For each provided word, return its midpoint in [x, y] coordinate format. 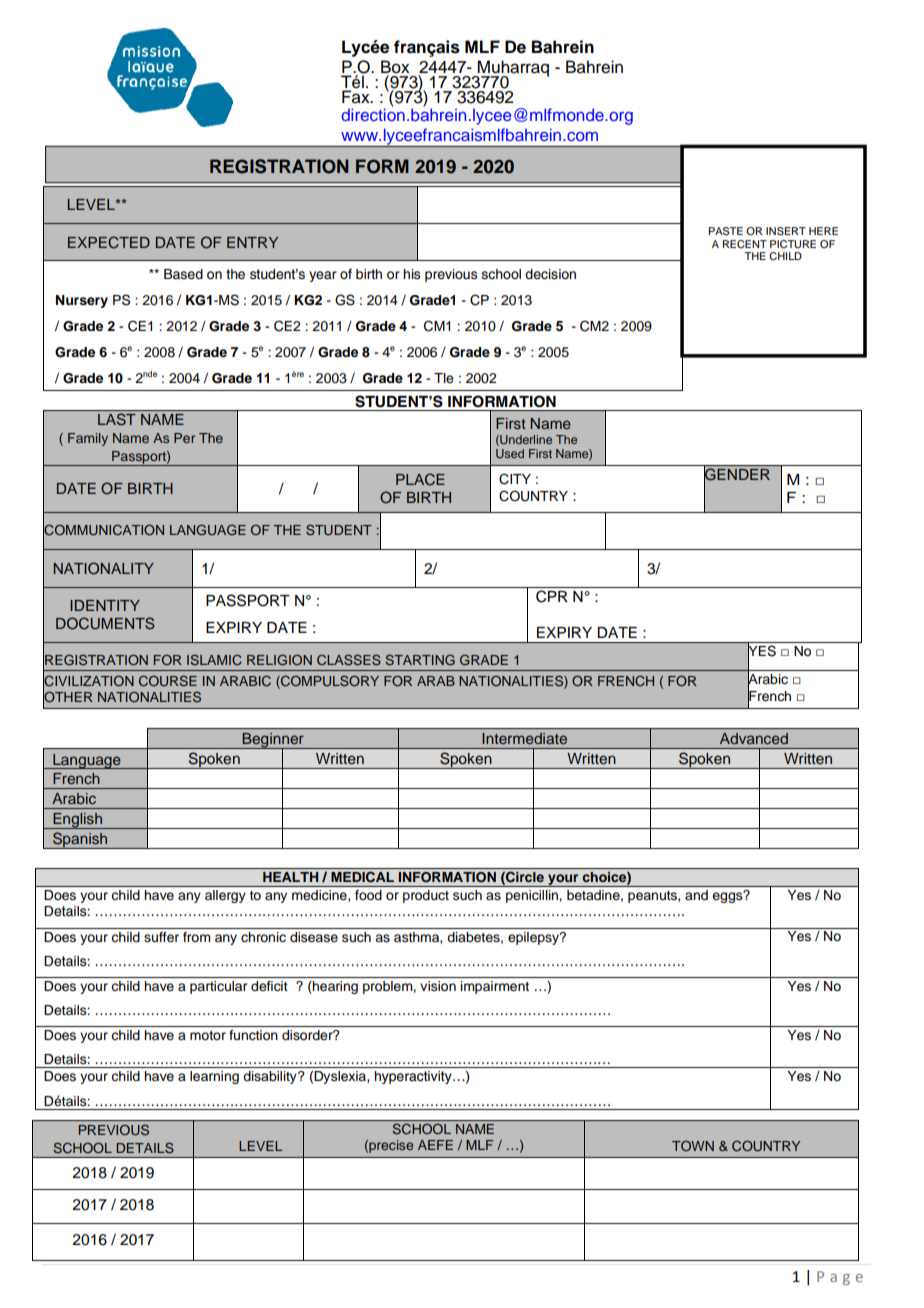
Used [510, 453]
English [77, 821]
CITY [515, 479]
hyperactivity [414, 1077]
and [696, 895]
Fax [357, 96]
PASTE [725, 231]
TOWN [693, 1145]
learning [214, 1077]
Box [395, 67]
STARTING [420, 660]
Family [88, 439]
